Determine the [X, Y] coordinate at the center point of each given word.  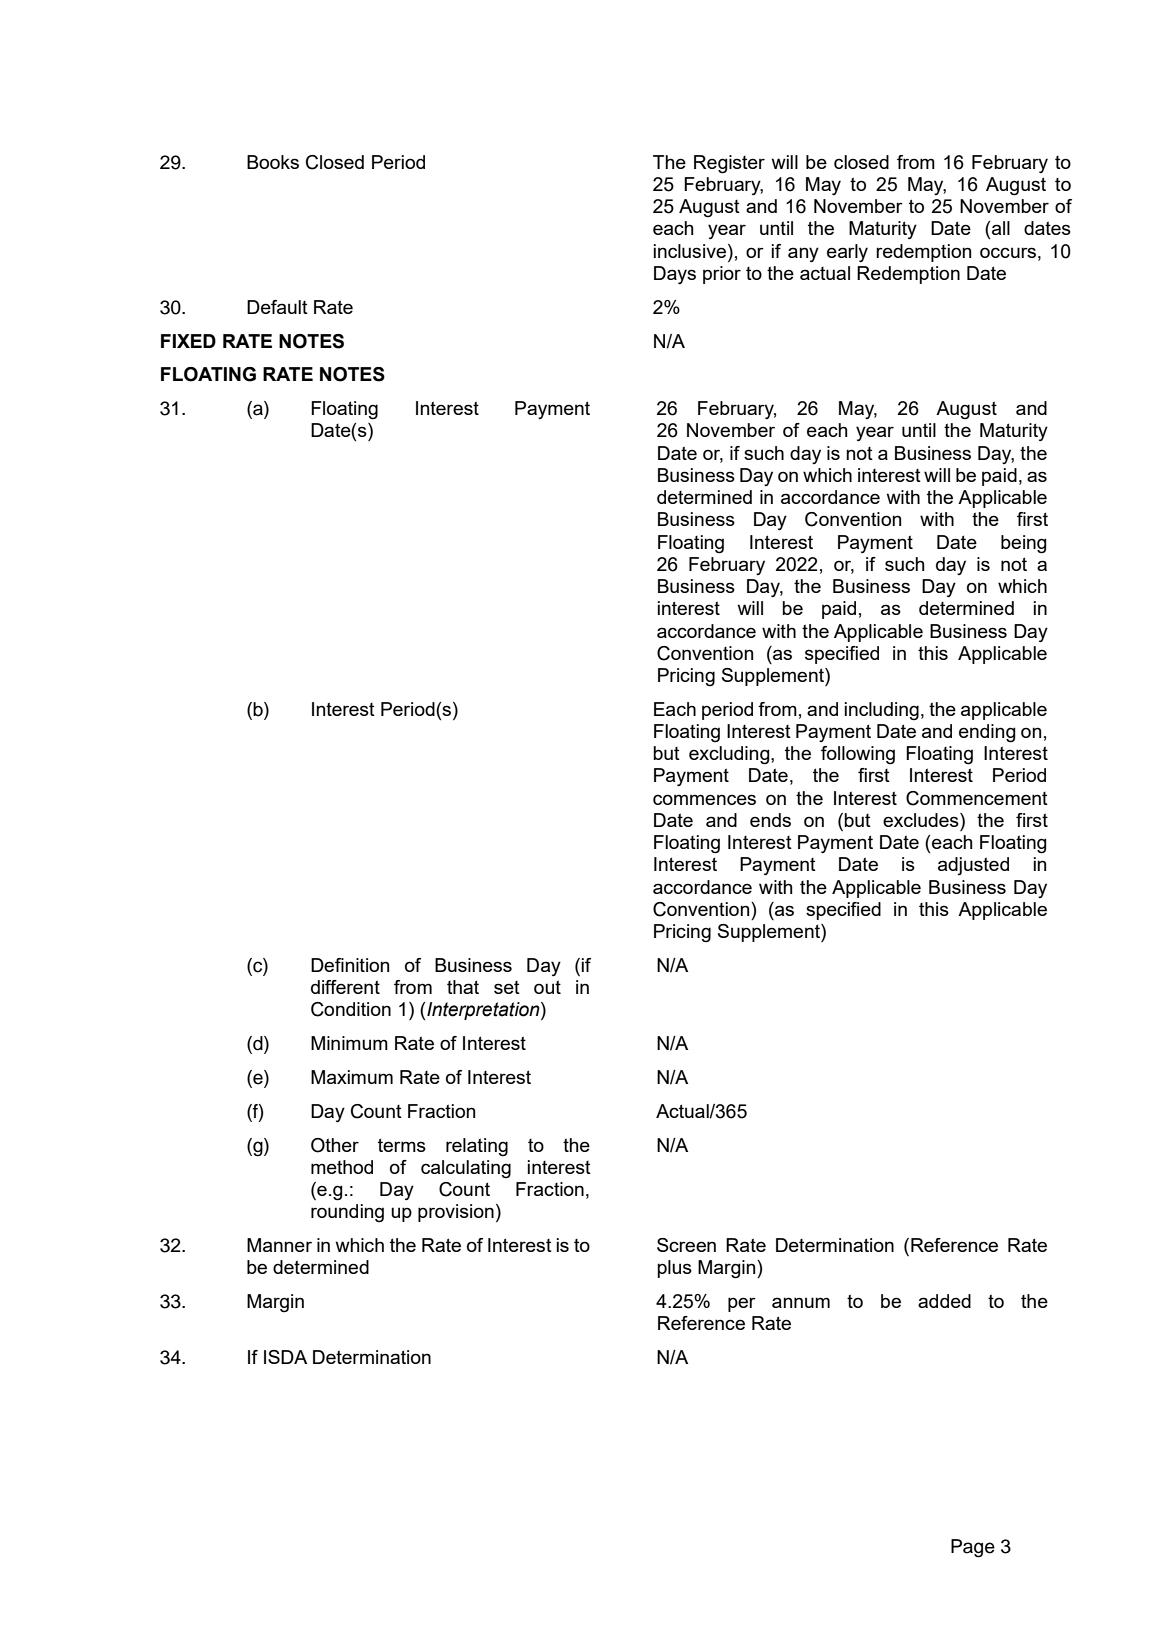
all [1001, 228]
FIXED [188, 341]
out [547, 987]
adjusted [973, 866]
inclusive [691, 251]
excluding [730, 755]
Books [273, 162]
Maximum [352, 1077]
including [882, 711]
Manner [279, 1245]
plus [674, 1269]
